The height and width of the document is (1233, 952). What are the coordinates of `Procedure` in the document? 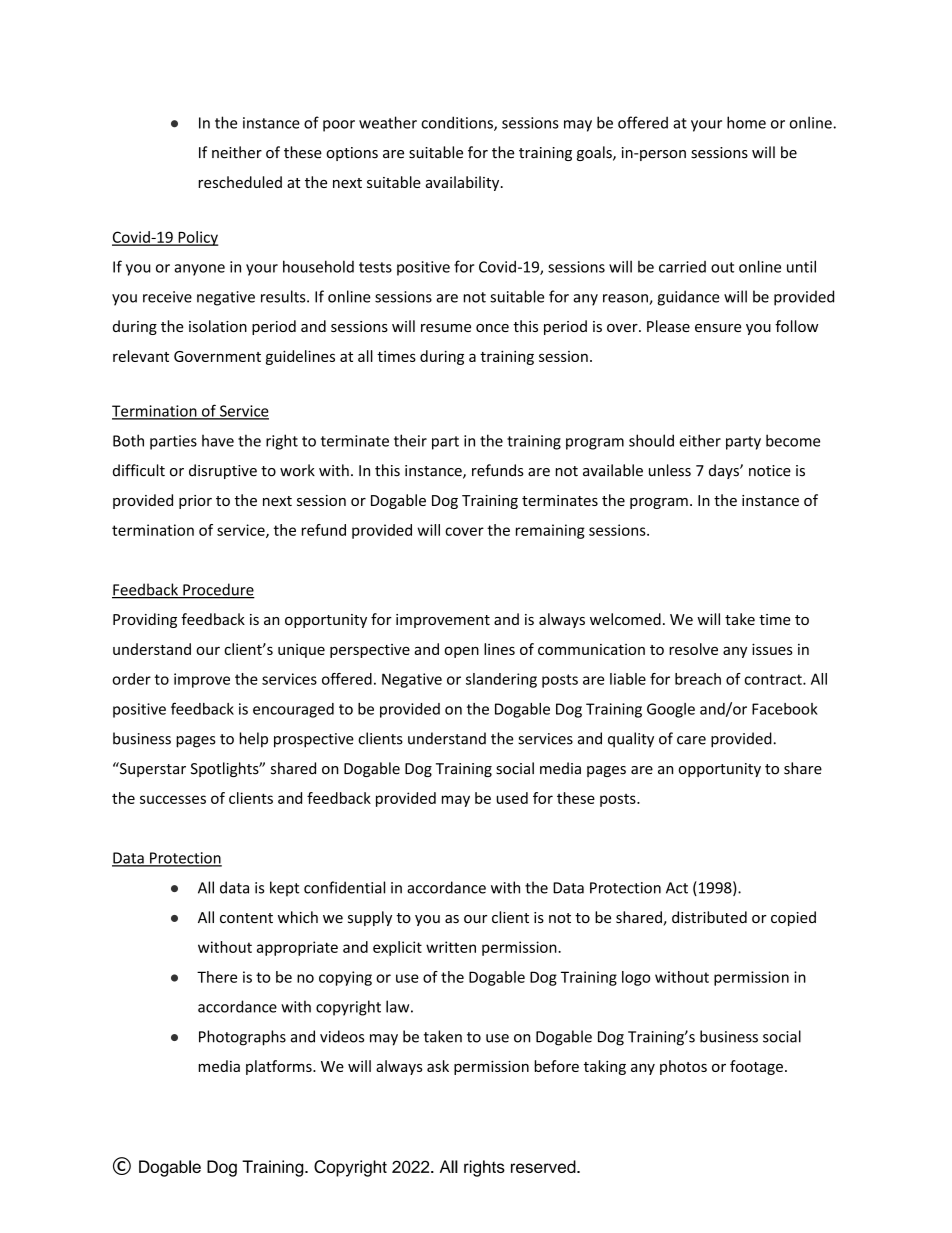 It's located at (218, 590).
